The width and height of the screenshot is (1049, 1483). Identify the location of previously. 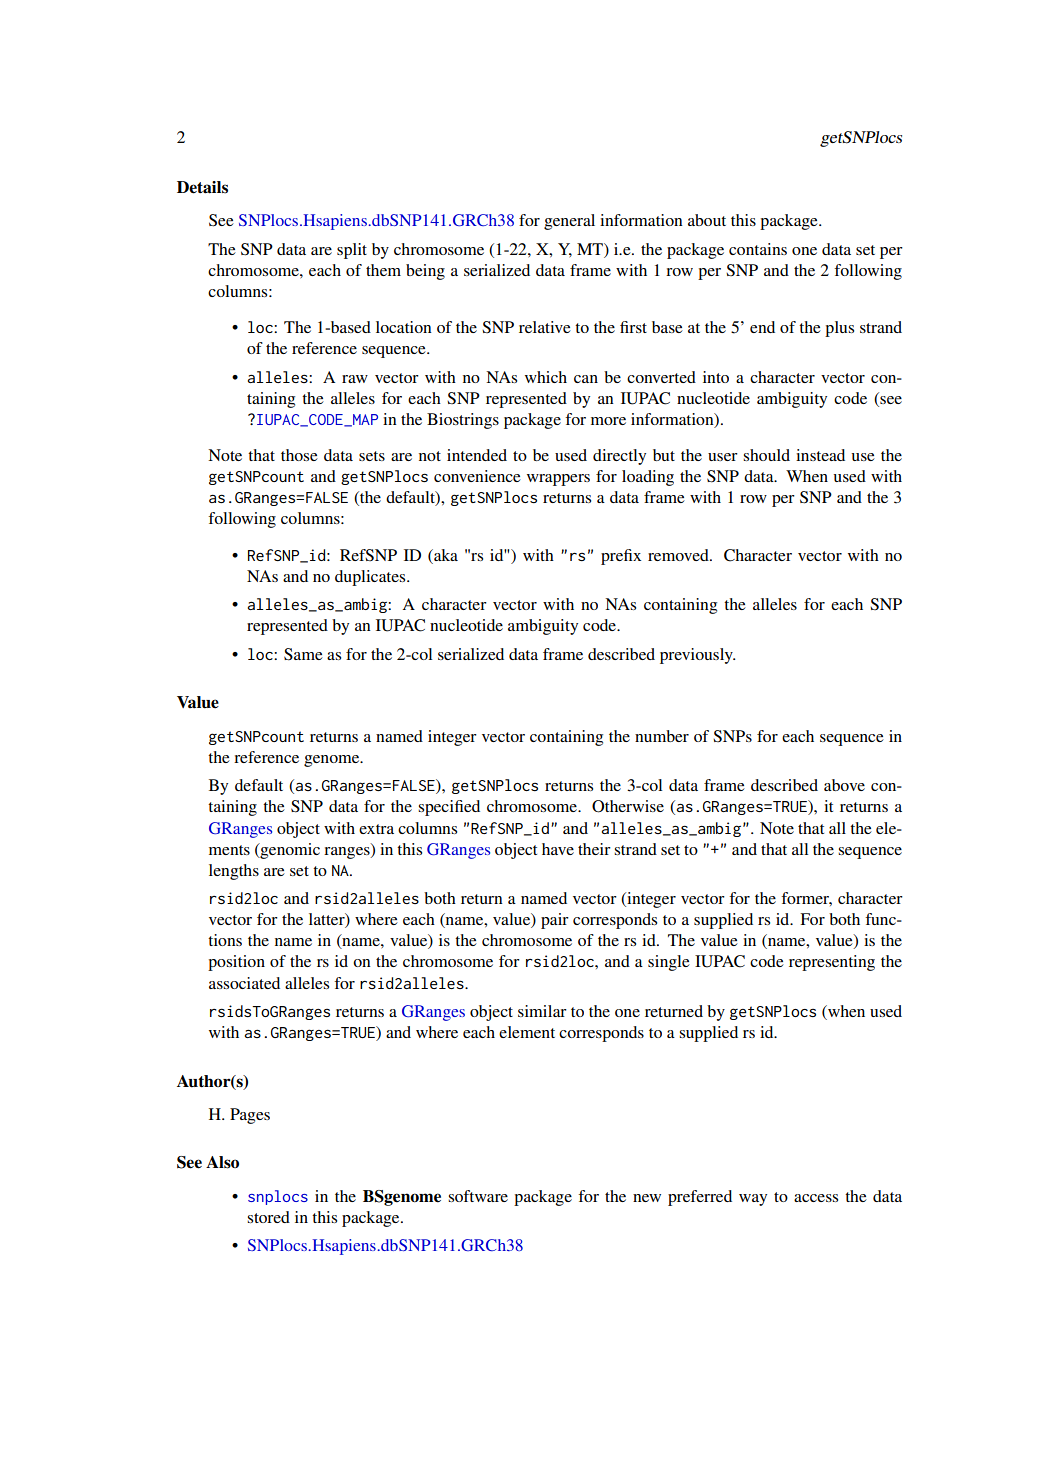
(697, 656).
